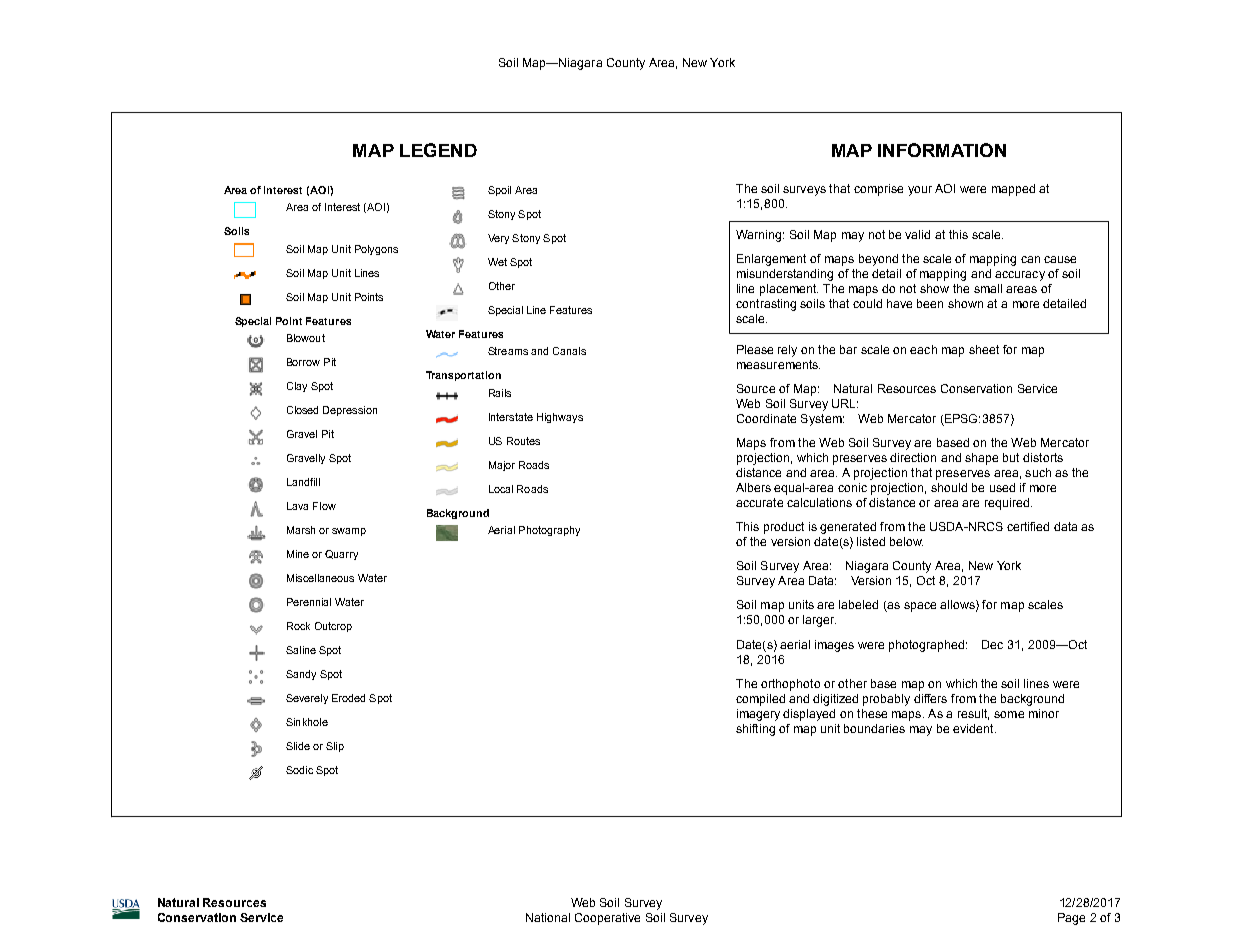 This screenshot has width=1233, height=952. What do you see at coordinates (548, 917) in the screenshot?
I see `National` at bounding box center [548, 917].
